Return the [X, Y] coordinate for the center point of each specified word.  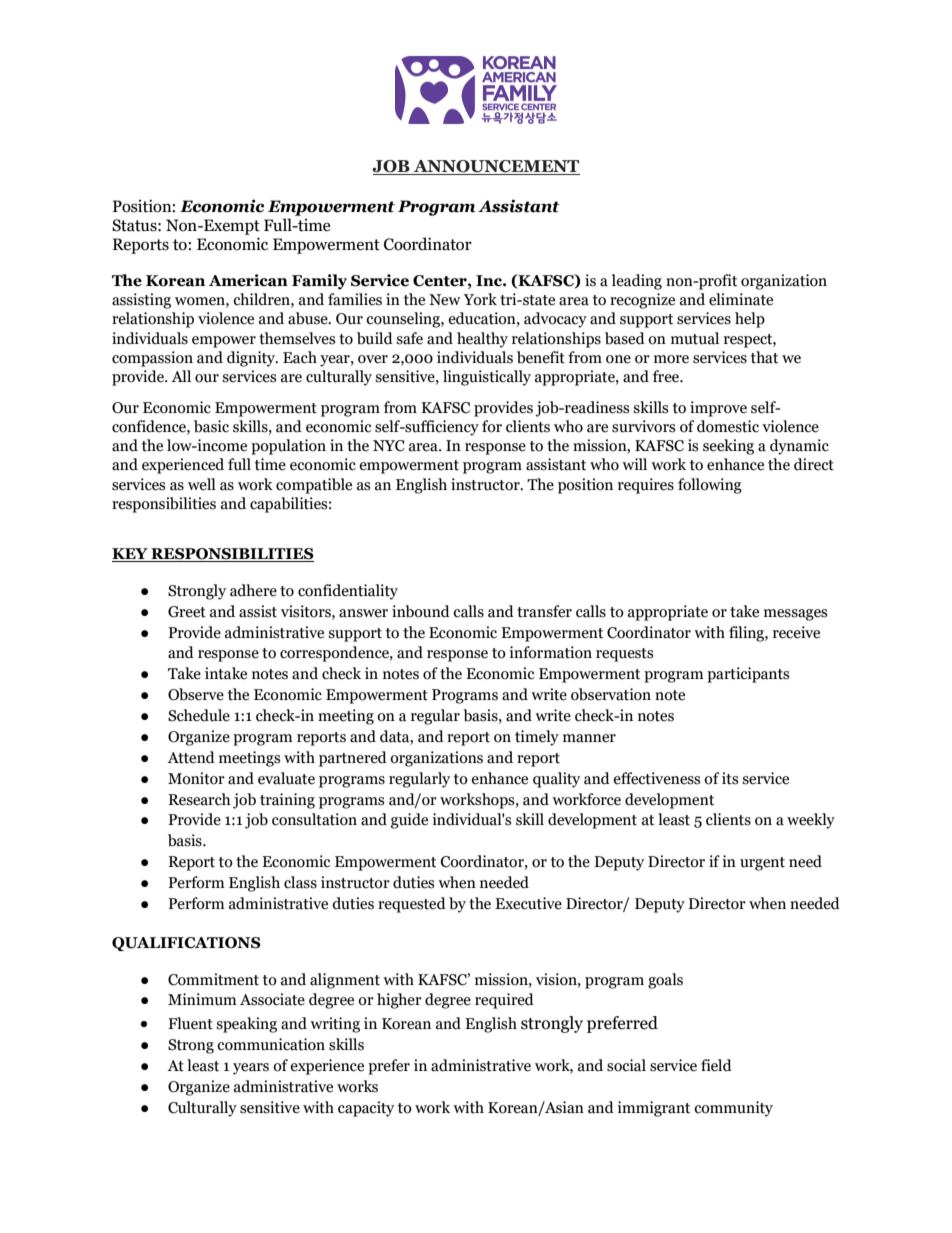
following [710, 486]
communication [271, 1044]
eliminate [741, 299]
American [248, 280]
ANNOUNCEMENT [496, 167]
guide [409, 821]
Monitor [196, 778]
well [202, 484]
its [730, 778]
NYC [389, 446]
